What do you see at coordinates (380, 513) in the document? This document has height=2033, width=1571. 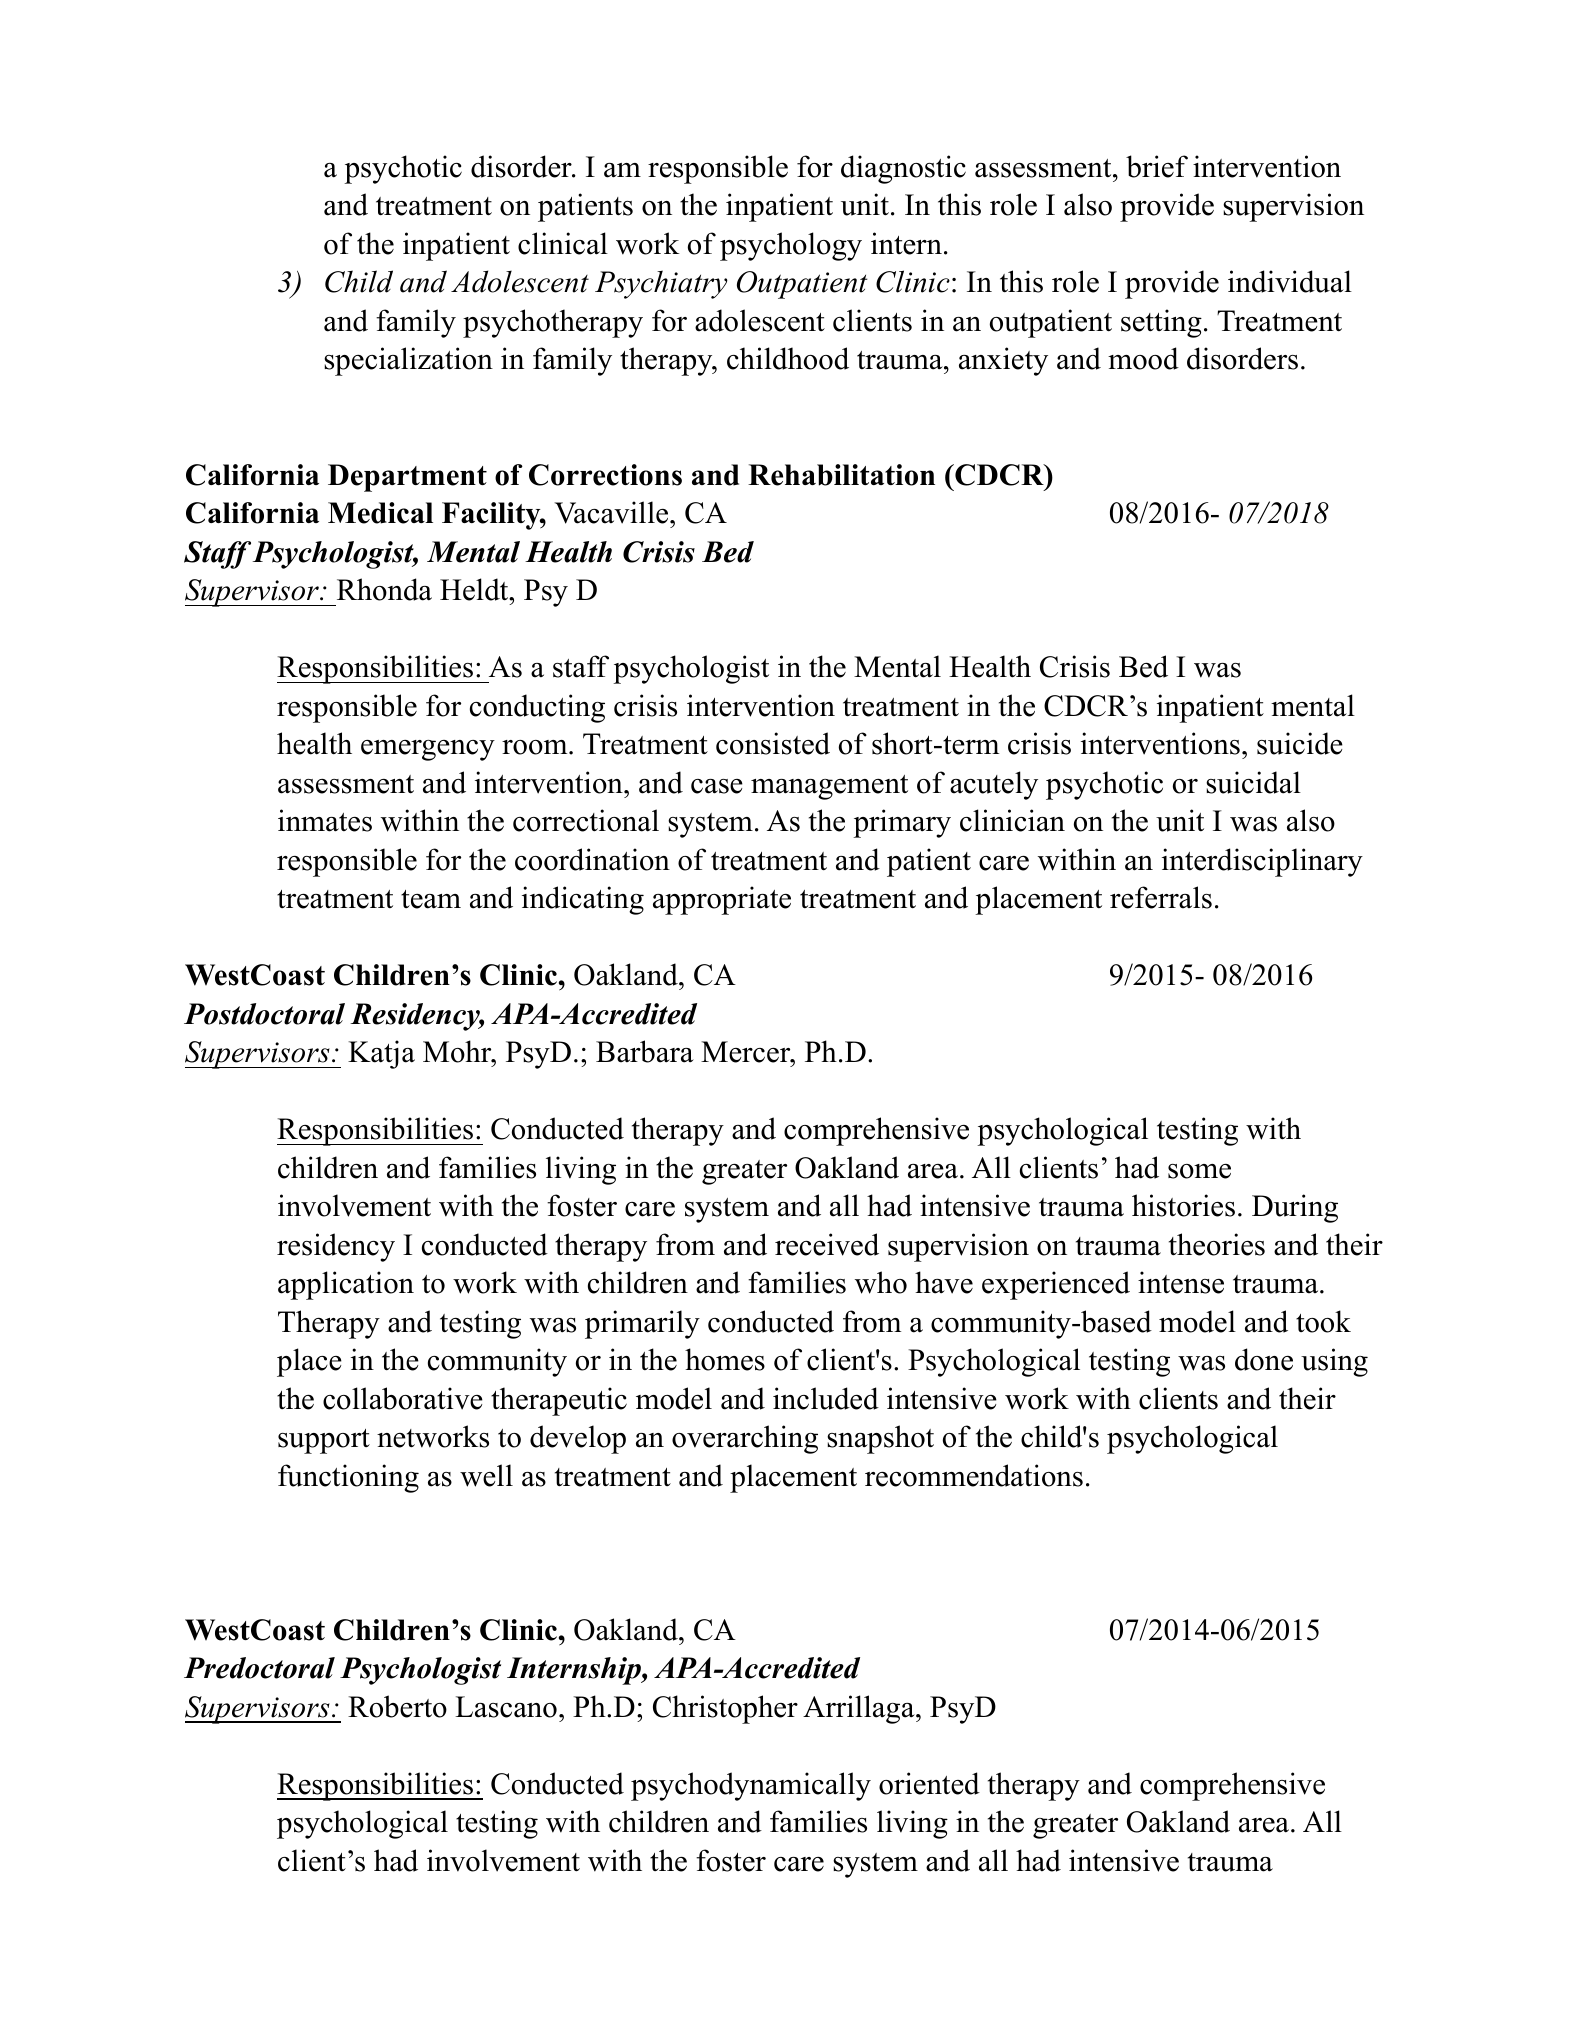 I see `Medical` at bounding box center [380, 513].
